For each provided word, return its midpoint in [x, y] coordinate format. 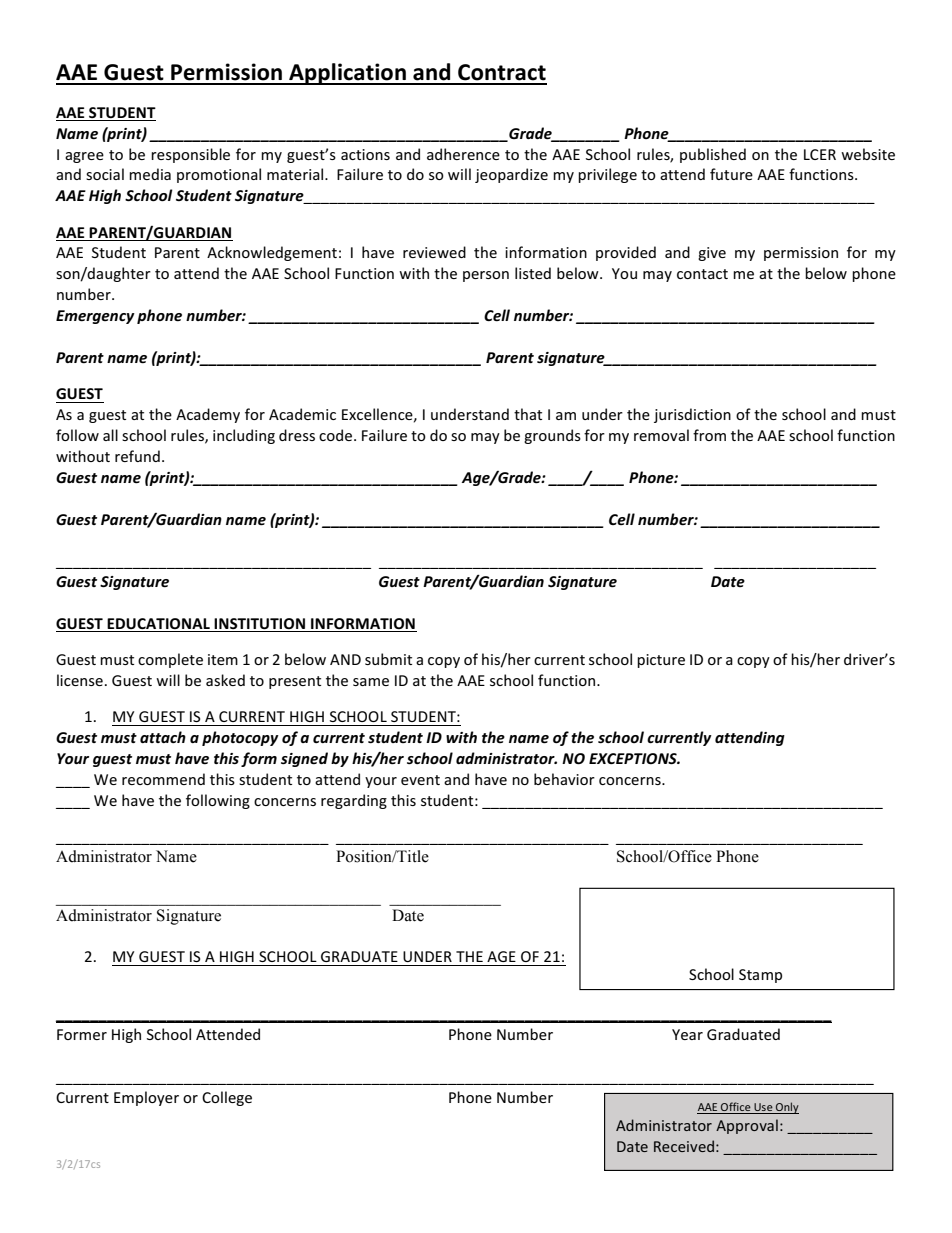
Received [684, 1146]
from [709, 435]
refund [137, 456]
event [420, 780]
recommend [163, 779]
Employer [146, 1098]
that [528, 414]
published [713, 155]
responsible [190, 155]
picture [661, 661]
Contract [502, 72]
